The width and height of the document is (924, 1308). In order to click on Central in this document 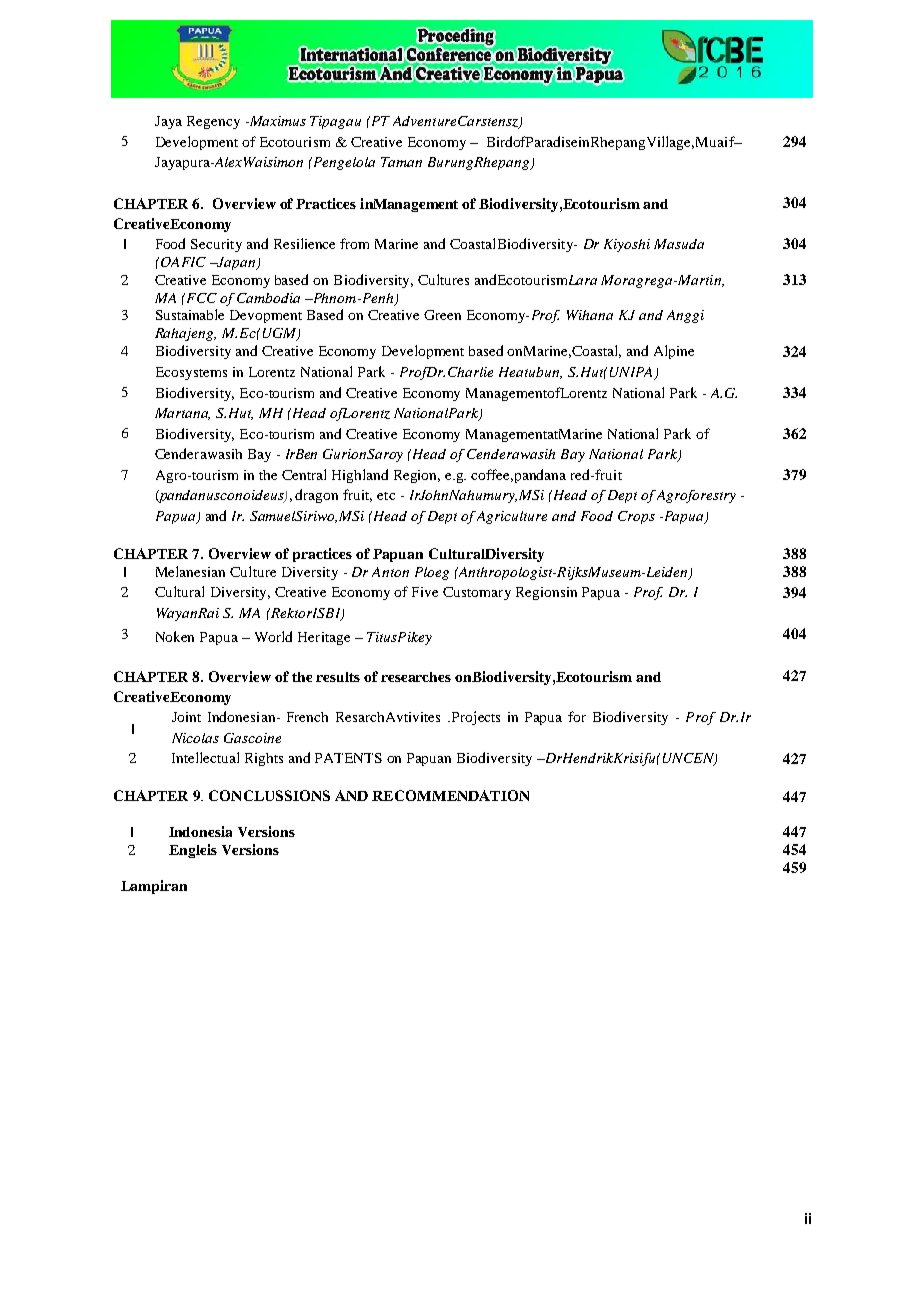, I will do `click(304, 474)`.
